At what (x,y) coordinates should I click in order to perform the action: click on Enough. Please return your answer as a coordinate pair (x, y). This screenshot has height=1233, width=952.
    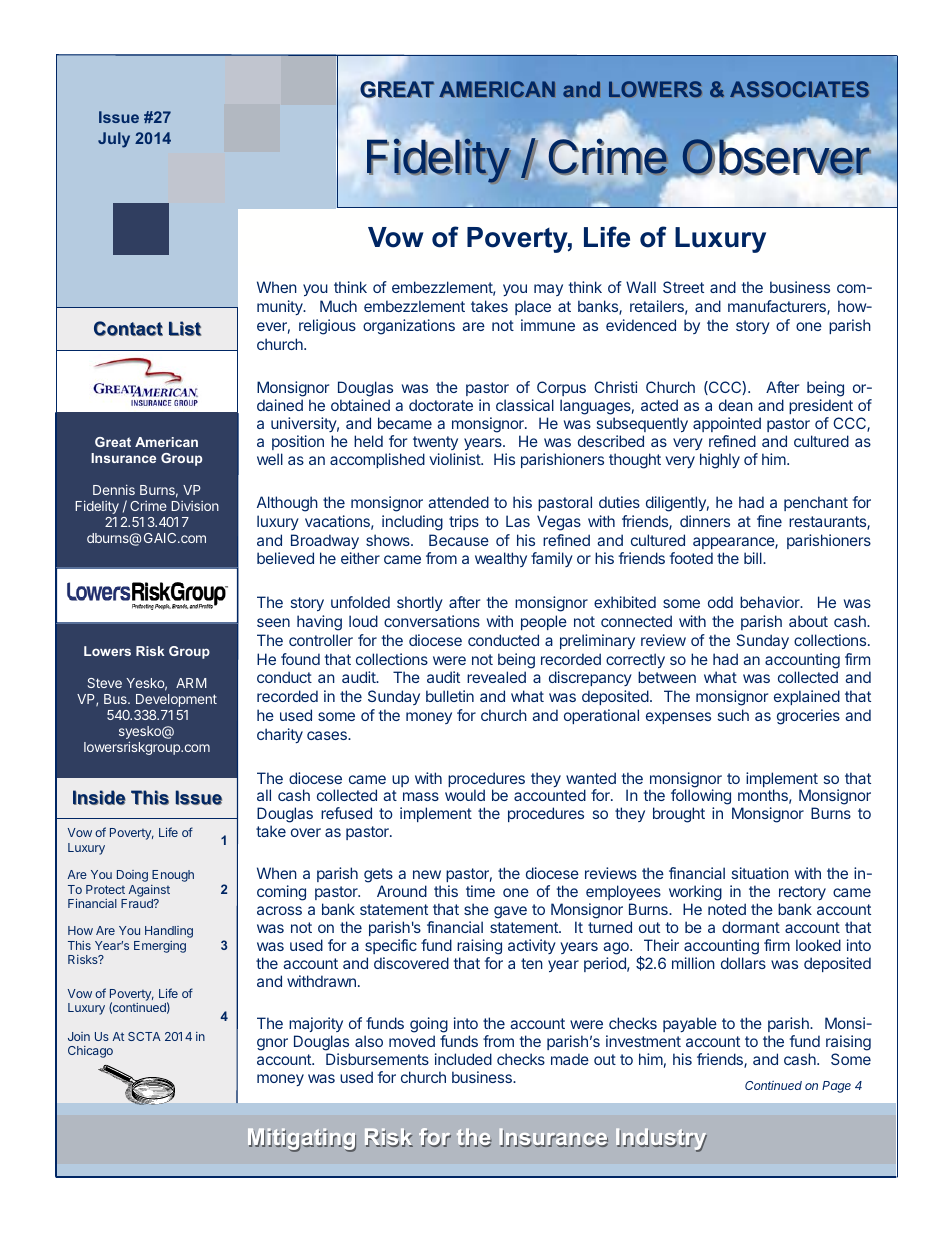
    Looking at the image, I should click on (173, 876).
